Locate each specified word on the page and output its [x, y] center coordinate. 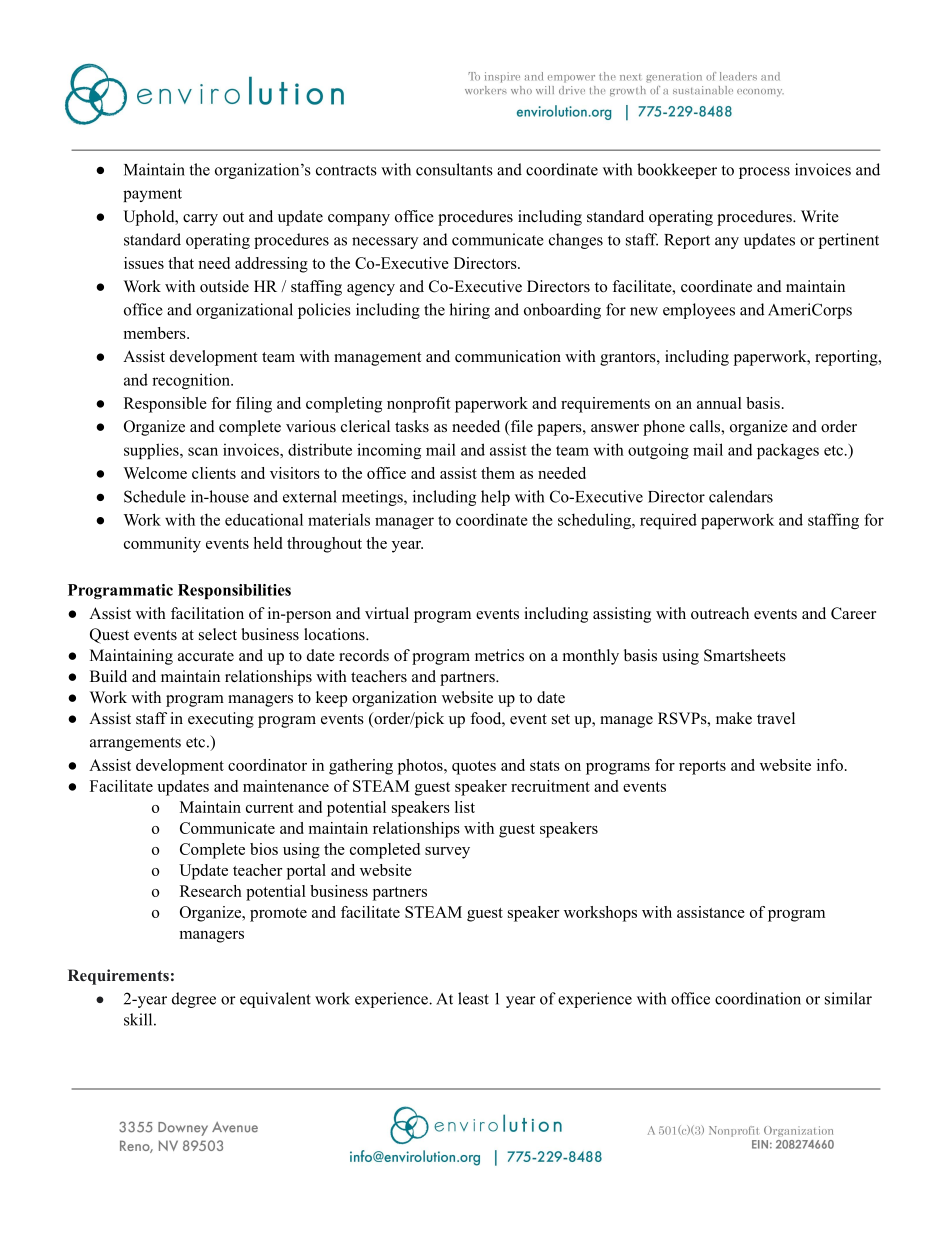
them [498, 473]
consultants [454, 169]
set [561, 719]
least [473, 998]
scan [203, 451]
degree [194, 1000]
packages [788, 451]
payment [152, 195]
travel [776, 718]
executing [221, 720]
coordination [758, 998]
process [764, 173]
